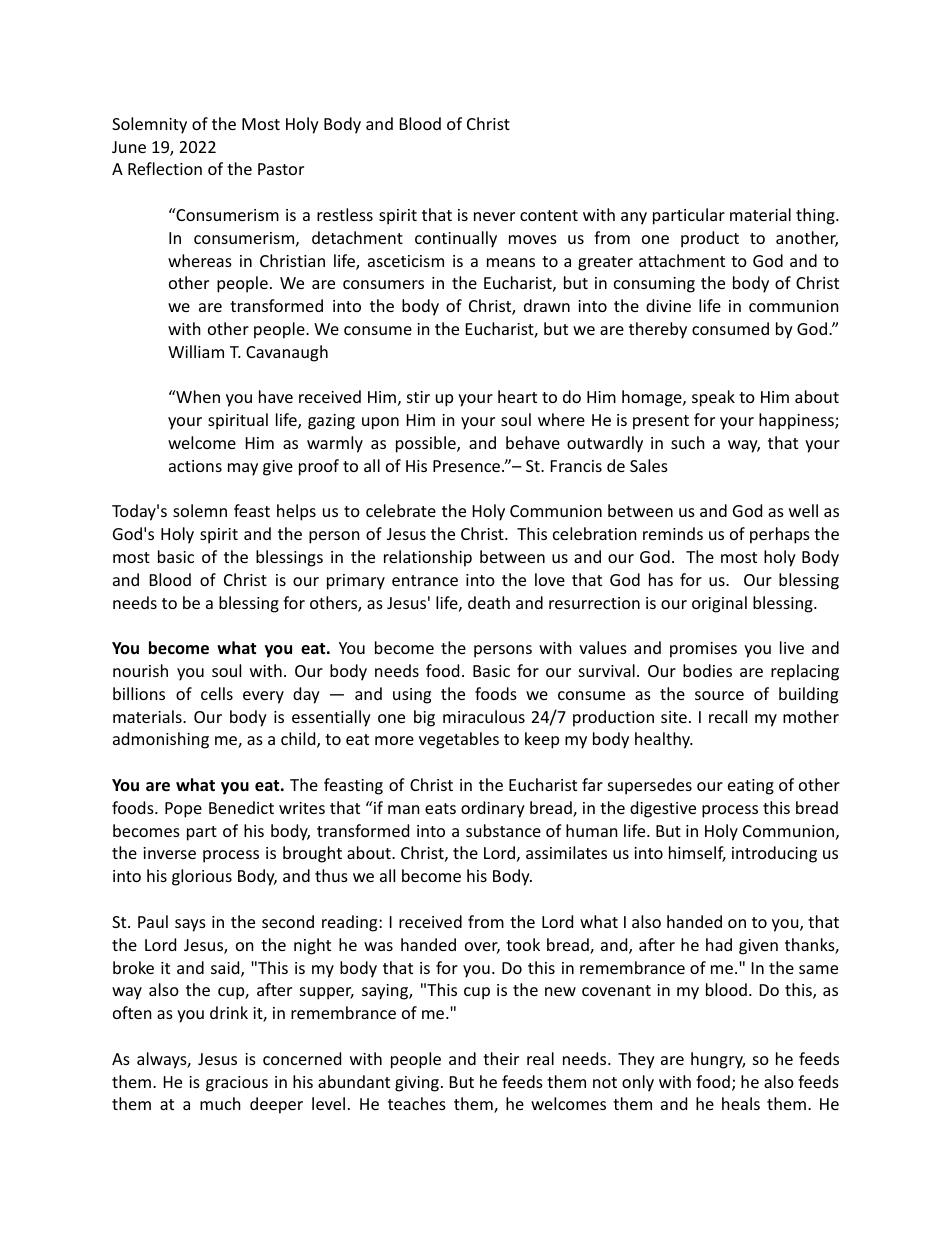  I want to click on original, so click(719, 604).
